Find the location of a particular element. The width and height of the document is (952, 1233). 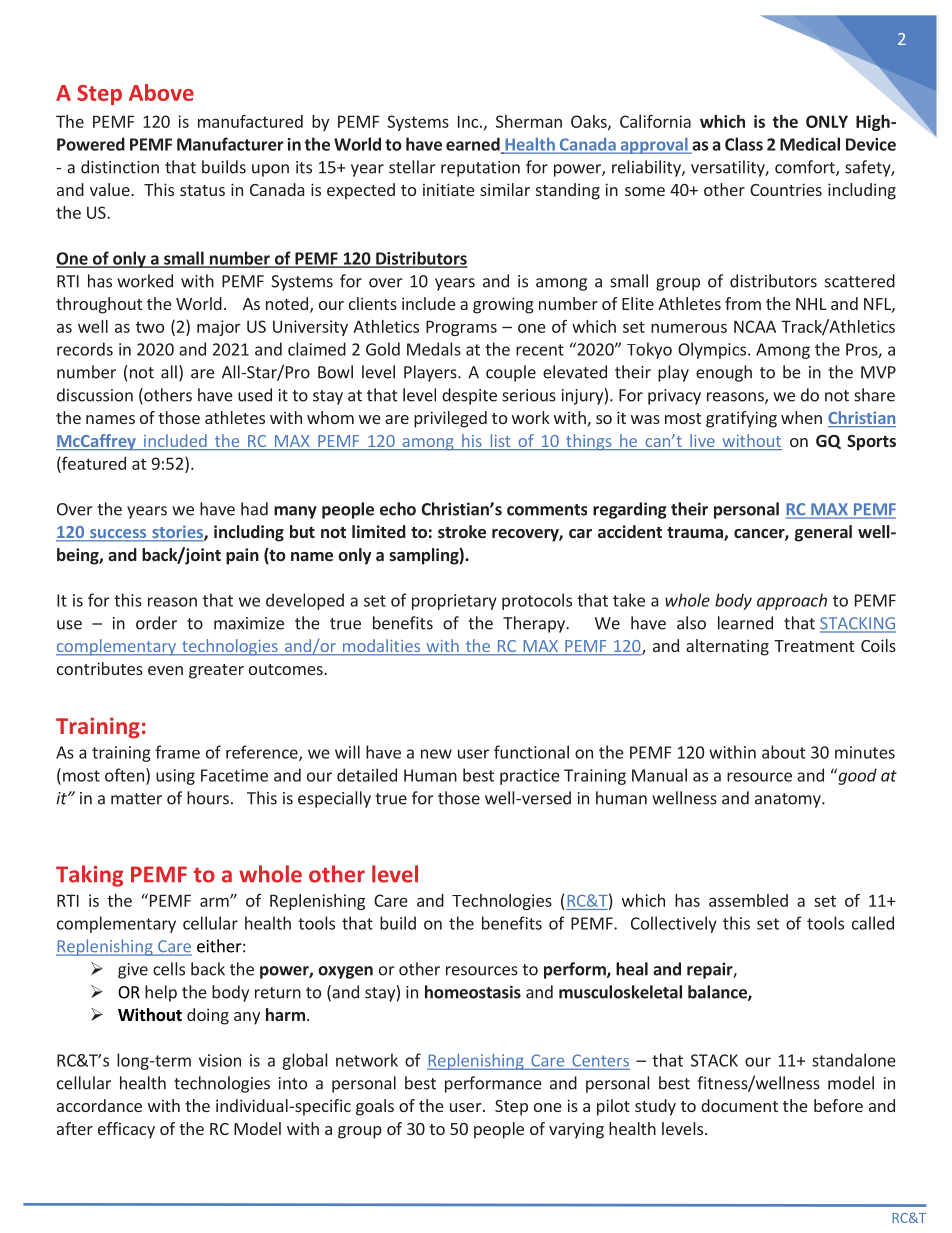

proprietary is located at coordinates (454, 602).
